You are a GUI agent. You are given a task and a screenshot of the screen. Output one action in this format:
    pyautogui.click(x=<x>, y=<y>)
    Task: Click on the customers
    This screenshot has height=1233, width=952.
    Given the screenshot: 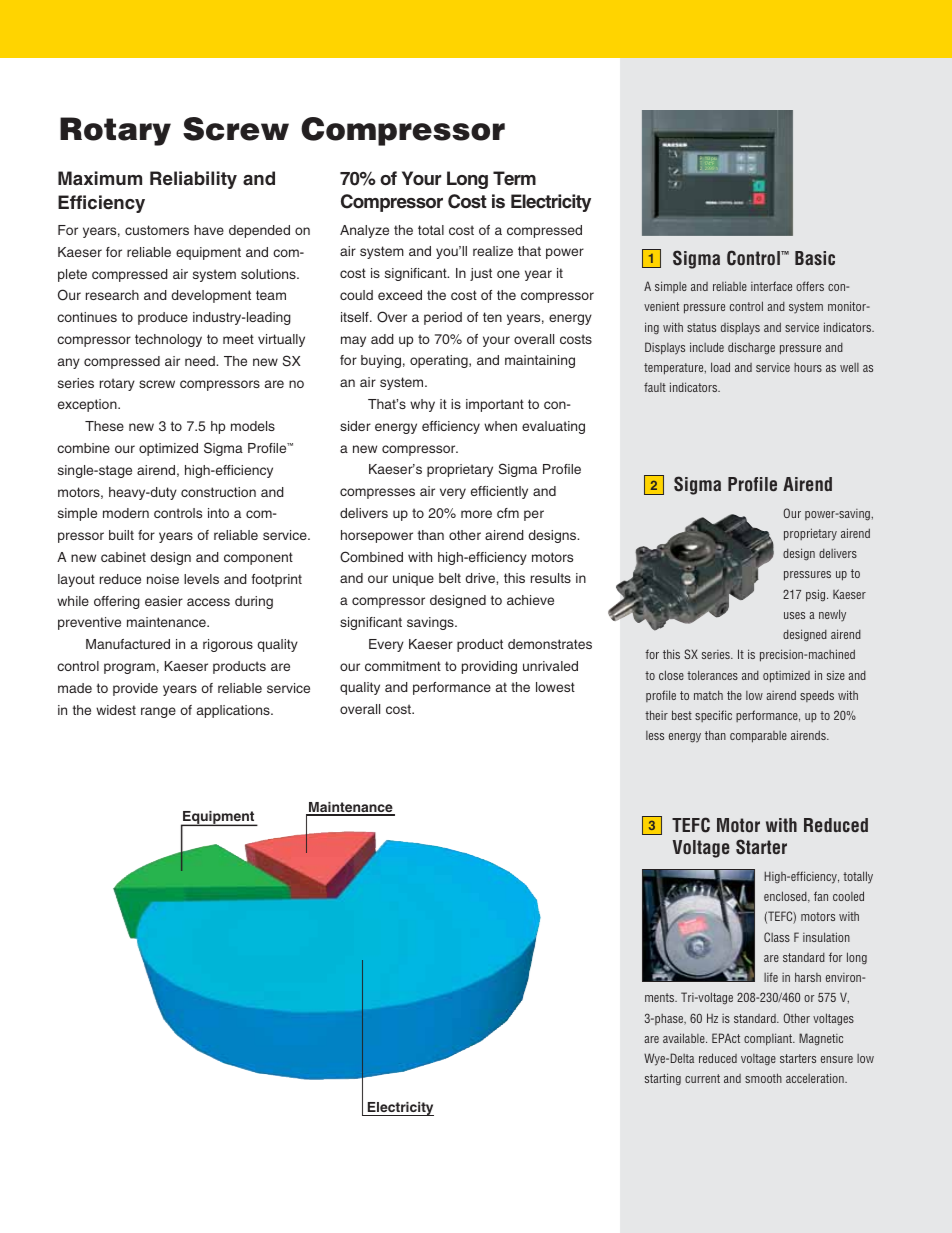 What is the action you would take?
    pyautogui.click(x=157, y=230)
